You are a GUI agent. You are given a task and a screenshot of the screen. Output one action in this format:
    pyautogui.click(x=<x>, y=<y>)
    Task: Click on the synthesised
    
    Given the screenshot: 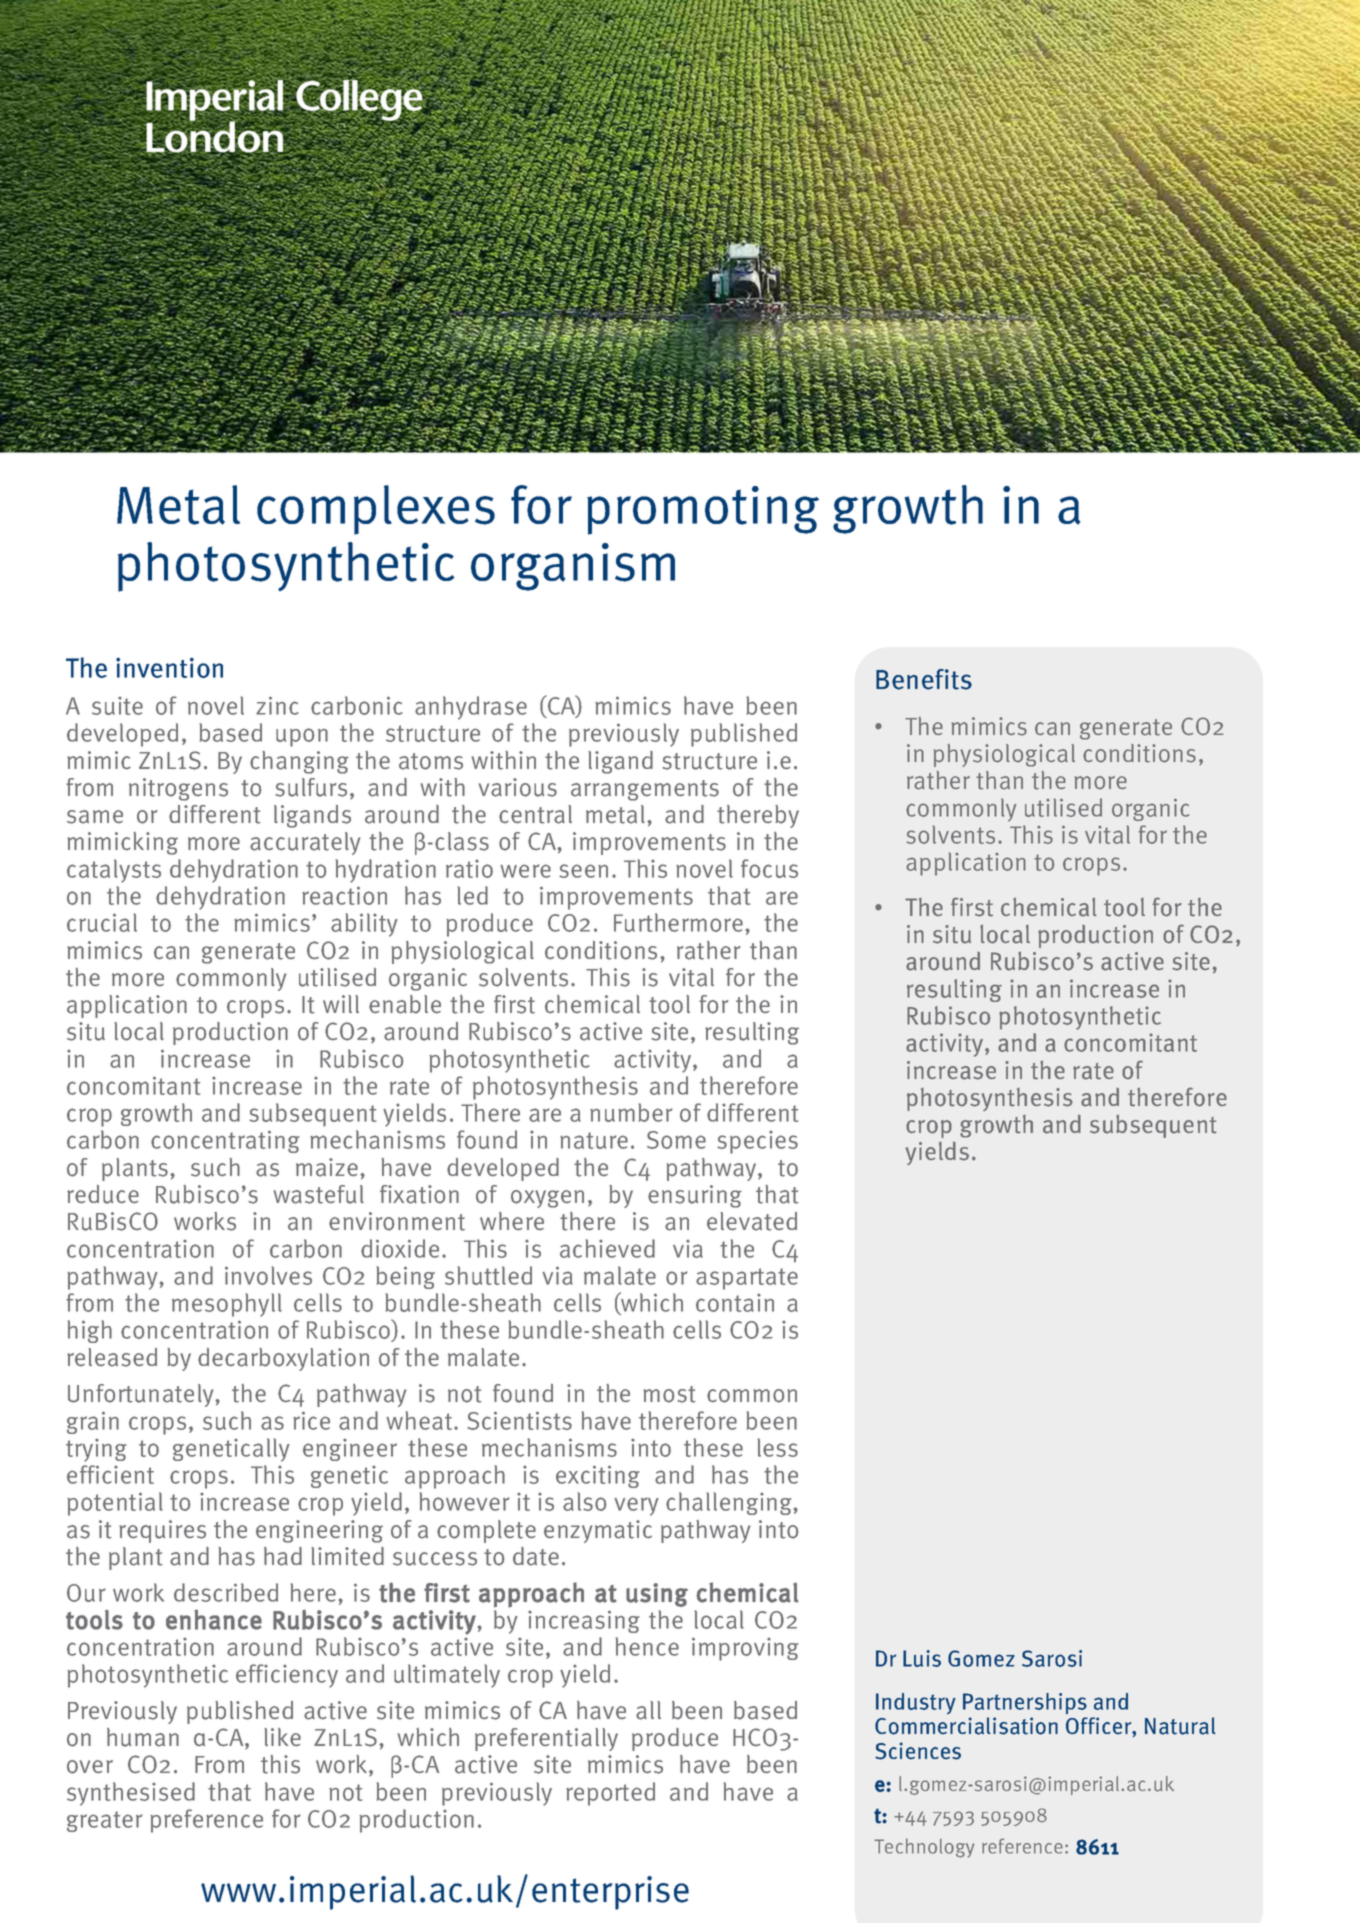 What is the action you would take?
    pyautogui.click(x=131, y=1794)
